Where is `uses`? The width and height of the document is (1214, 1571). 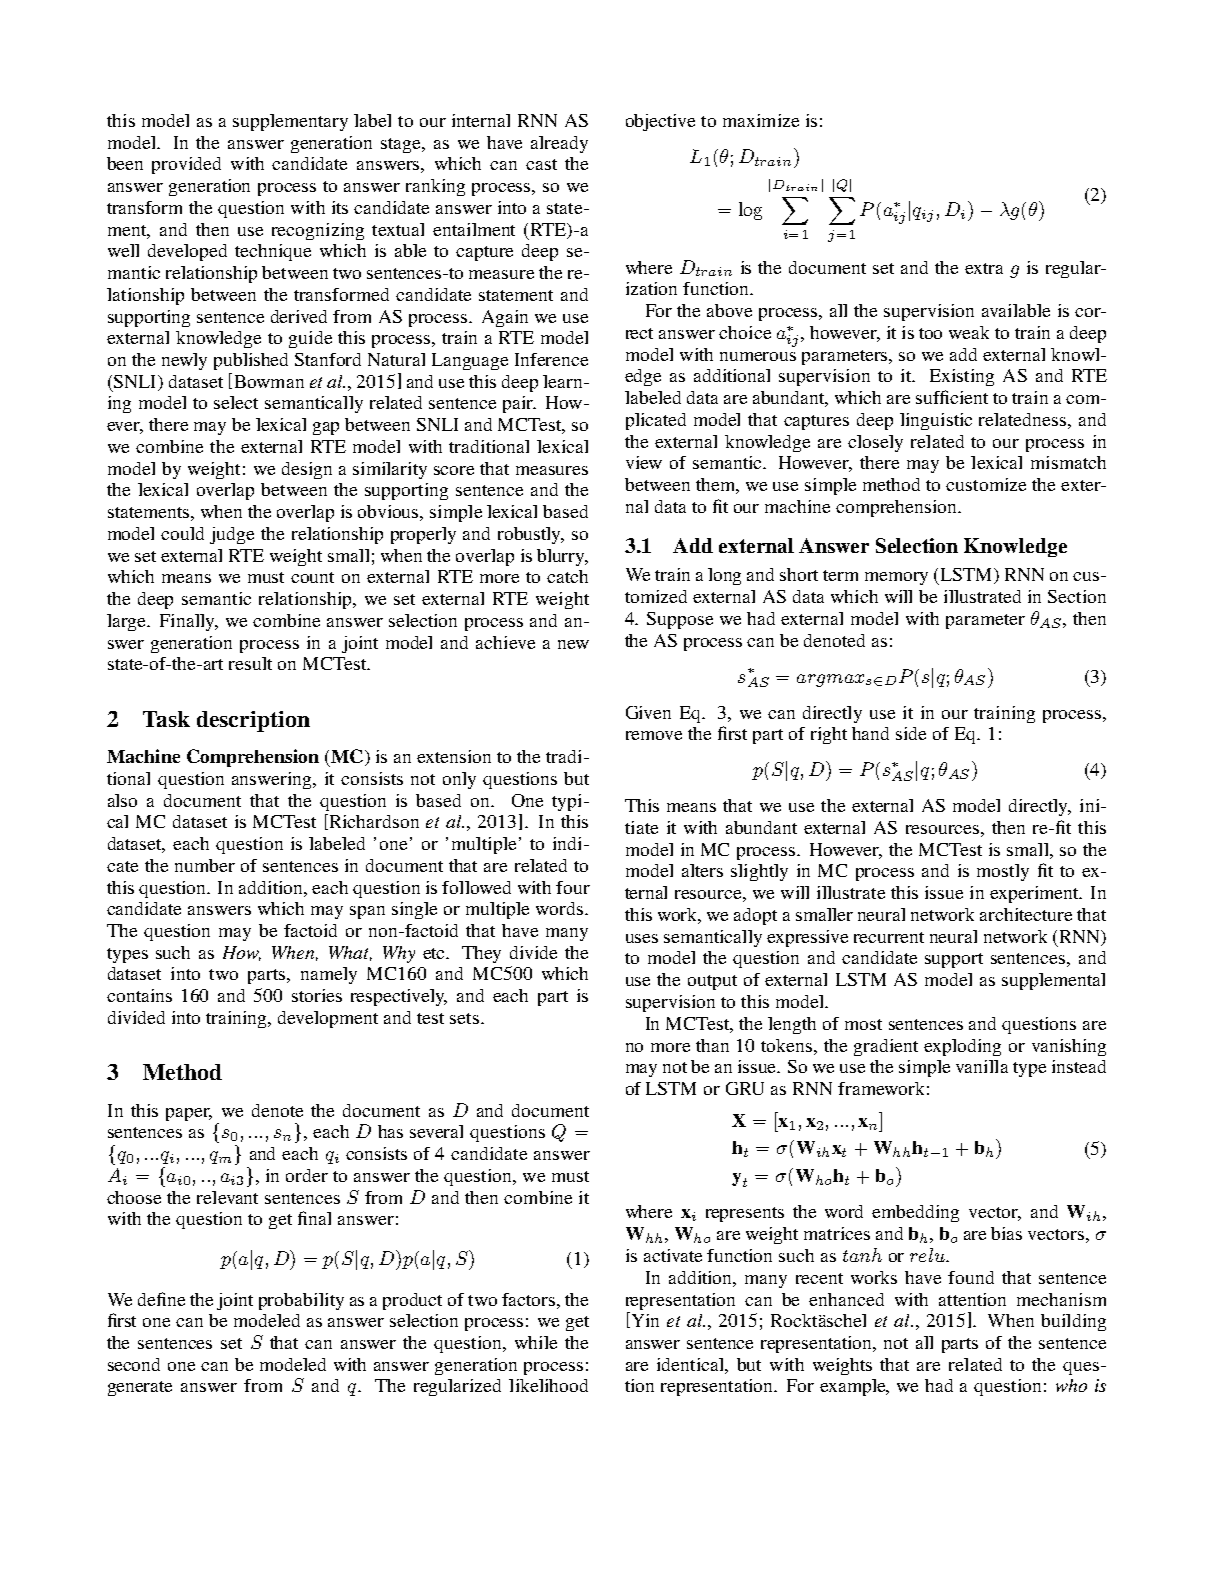
uses is located at coordinates (642, 938).
